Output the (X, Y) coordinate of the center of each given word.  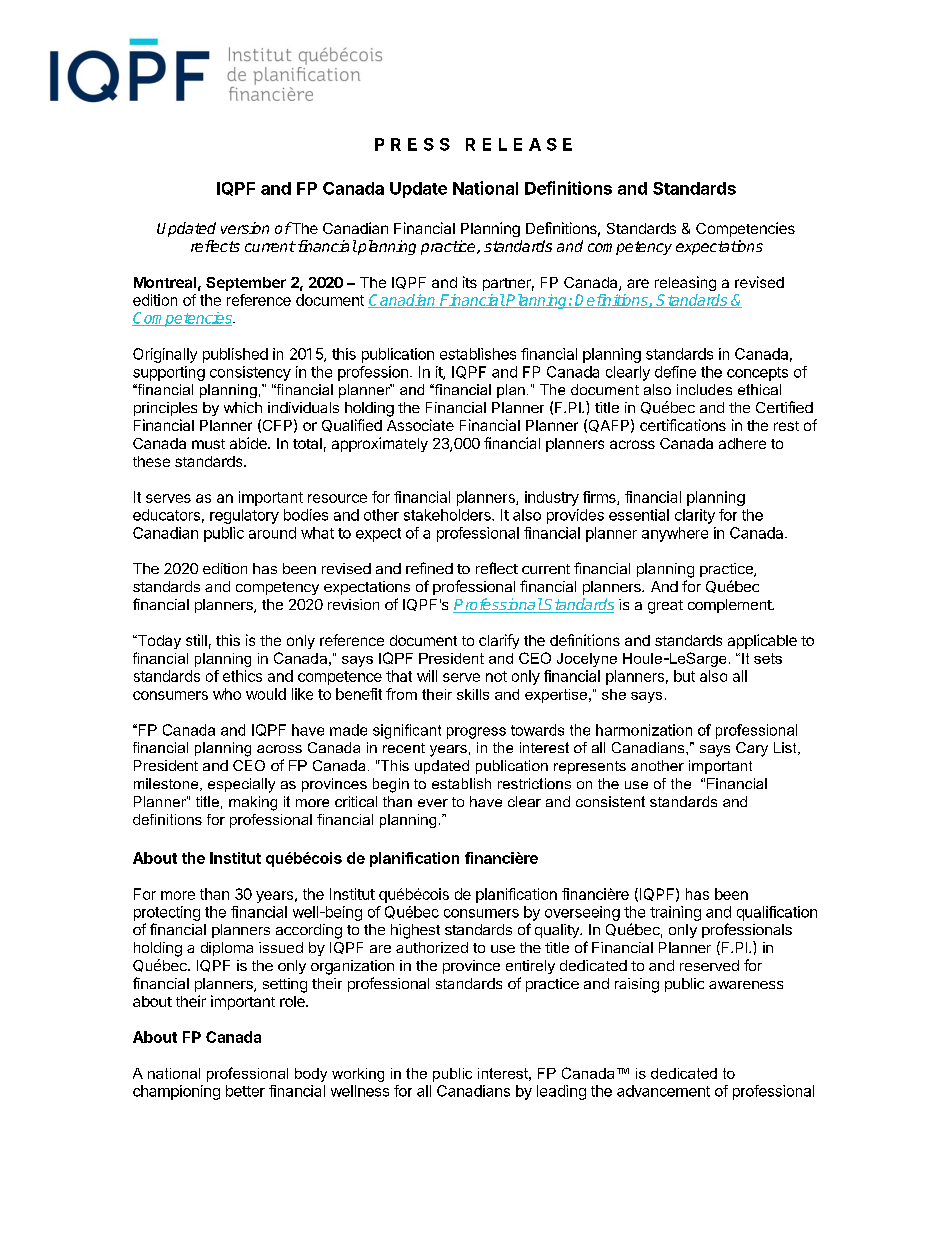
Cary (752, 749)
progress (476, 733)
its (470, 282)
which (243, 407)
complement (730, 606)
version (245, 228)
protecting (167, 913)
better (245, 1091)
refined (429, 568)
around (272, 533)
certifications (683, 425)
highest (415, 931)
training (675, 913)
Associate (420, 425)
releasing (685, 283)
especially (241, 785)
